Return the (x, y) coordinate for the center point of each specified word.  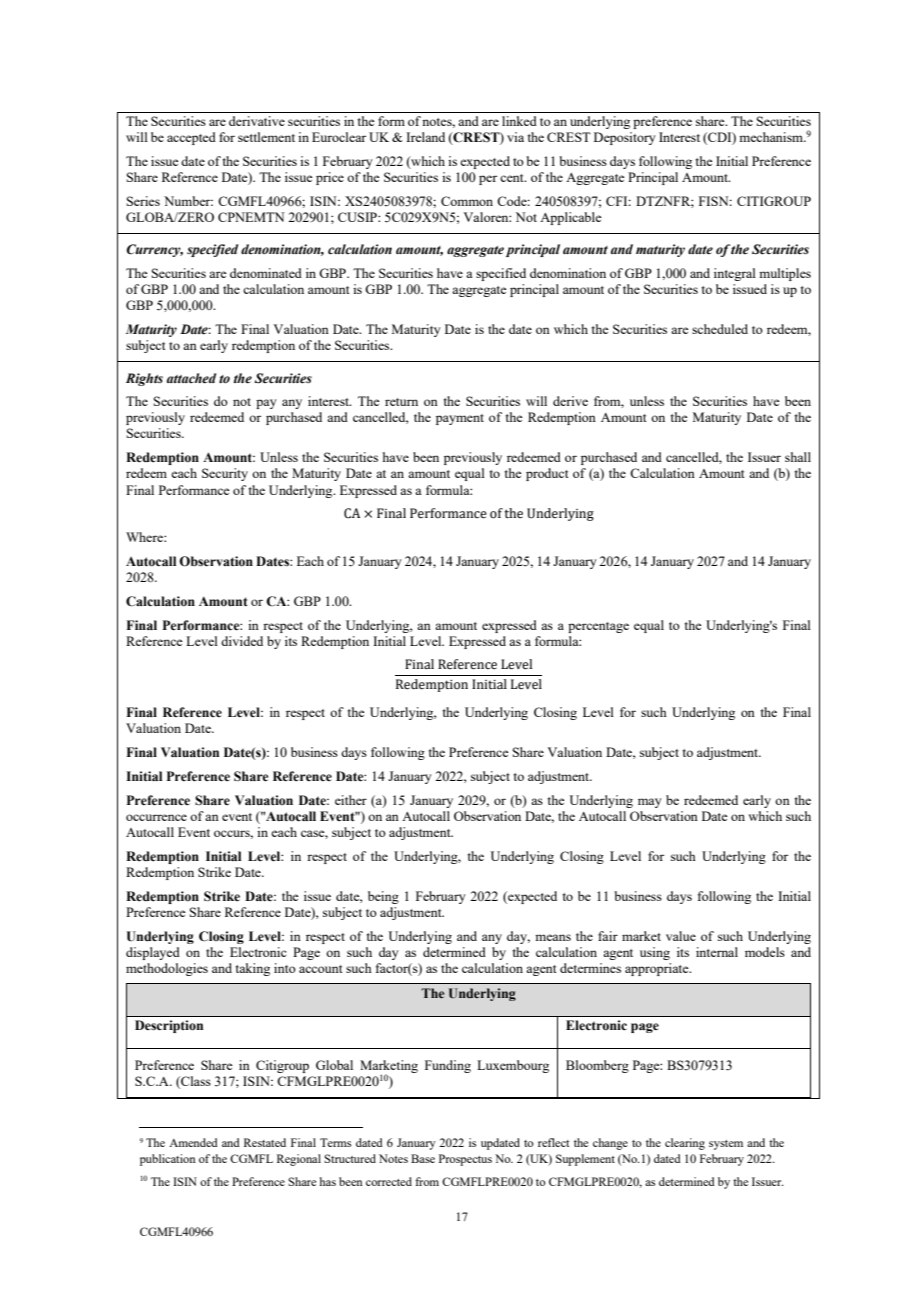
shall (798, 457)
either (351, 800)
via (515, 137)
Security (225, 474)
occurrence (156, 817)
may (650, 803)
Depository (625, 138)
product (547, 474)
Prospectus (465, 1160)
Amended (193, 1142)
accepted (191, 138)
